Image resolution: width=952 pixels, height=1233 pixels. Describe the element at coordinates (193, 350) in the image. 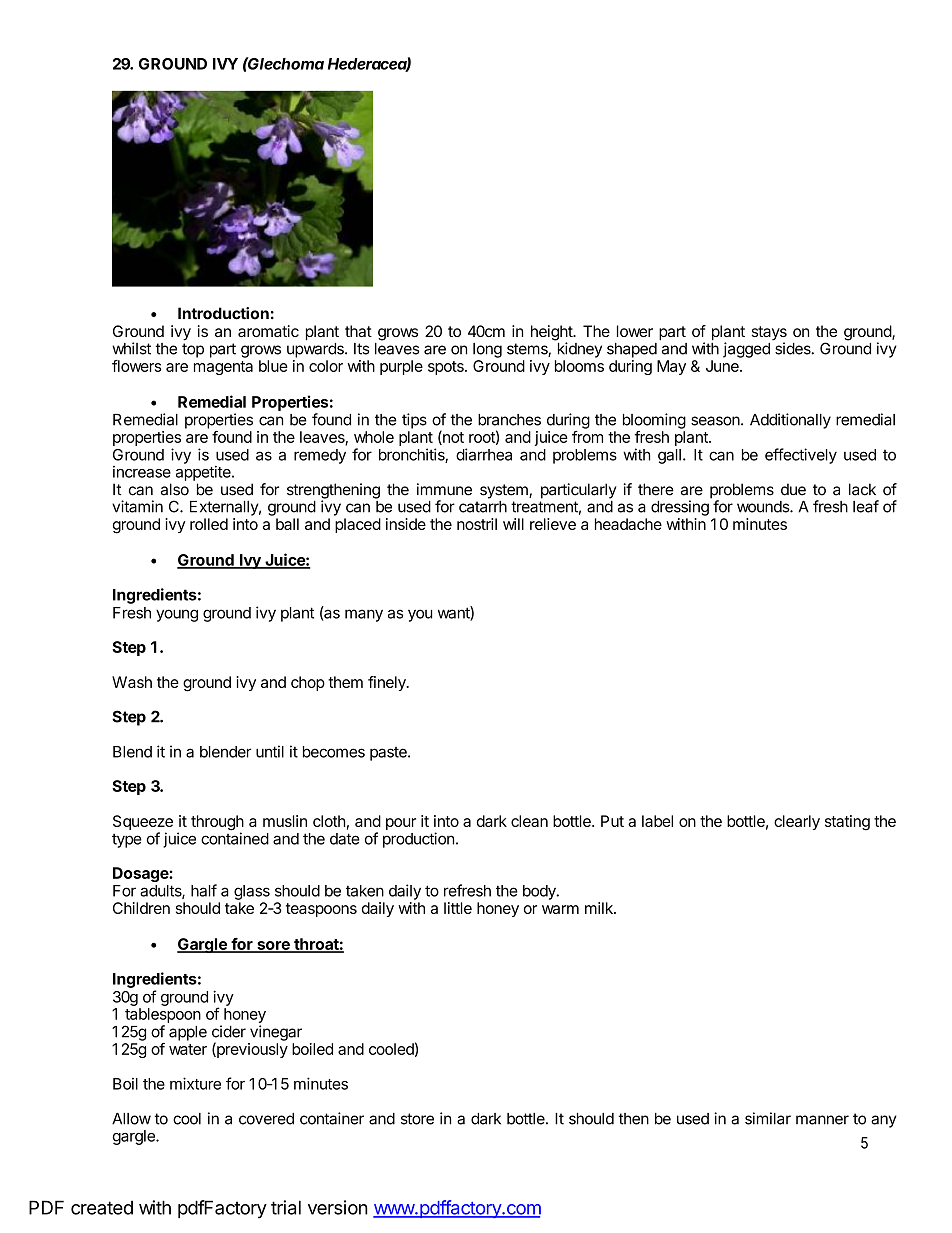

I see `top` at that location.
